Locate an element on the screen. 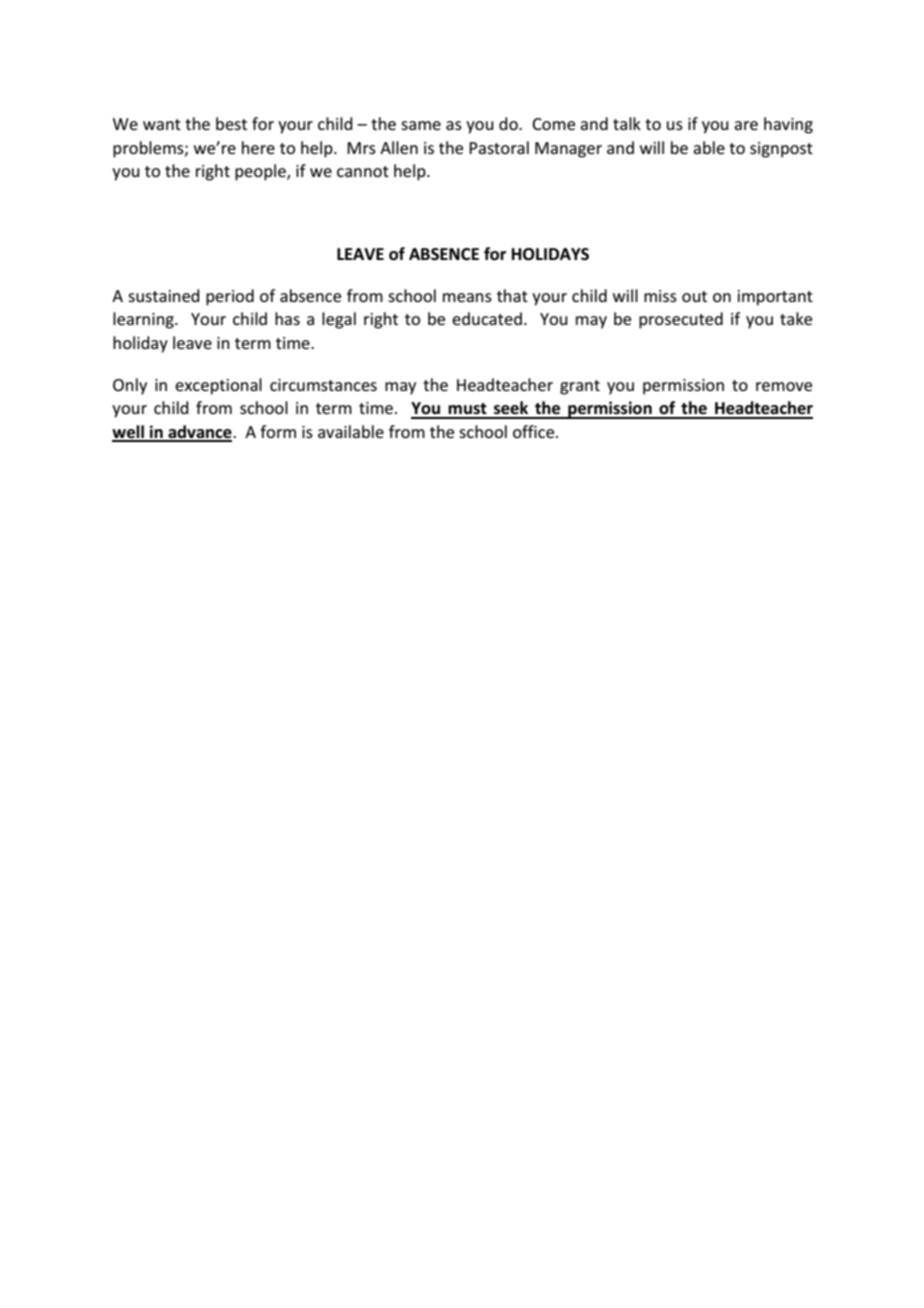  cannot is located at coordinates (363, 171).
